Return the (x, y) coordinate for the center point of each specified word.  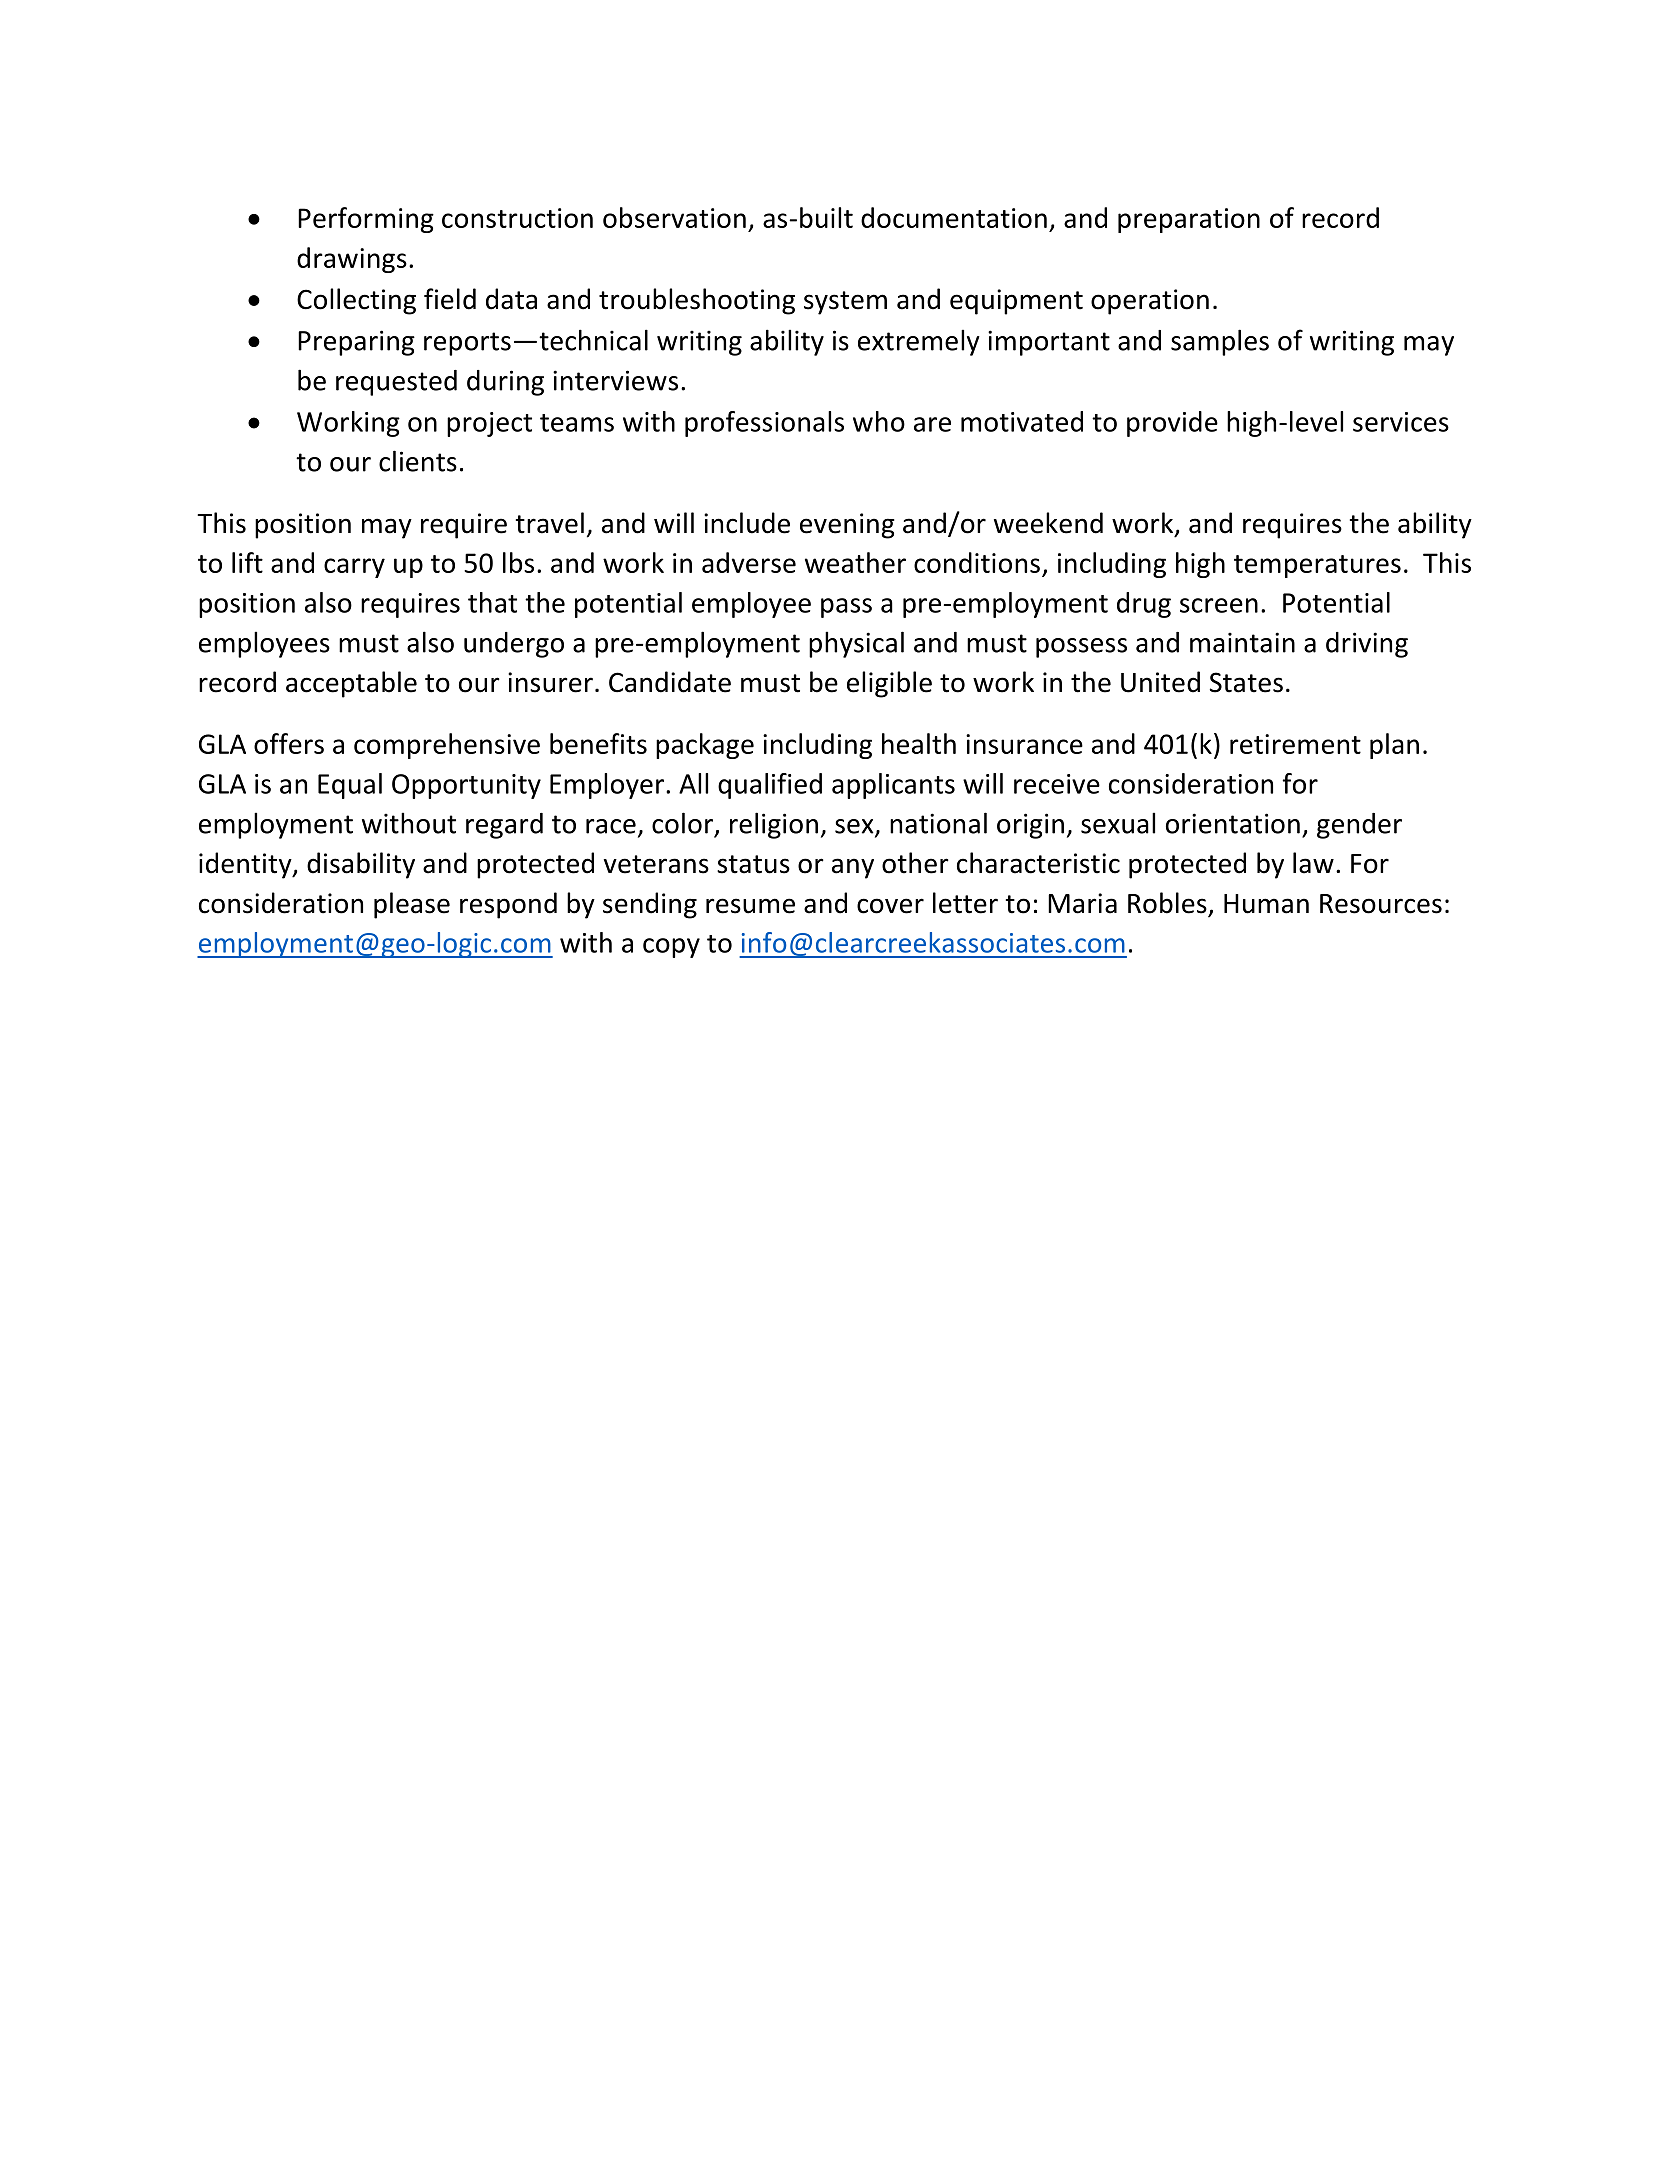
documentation (954, 217)
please (412, 905)
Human (1266, 904)
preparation (1189, 220)
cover (890, 906)
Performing (366, 220)
